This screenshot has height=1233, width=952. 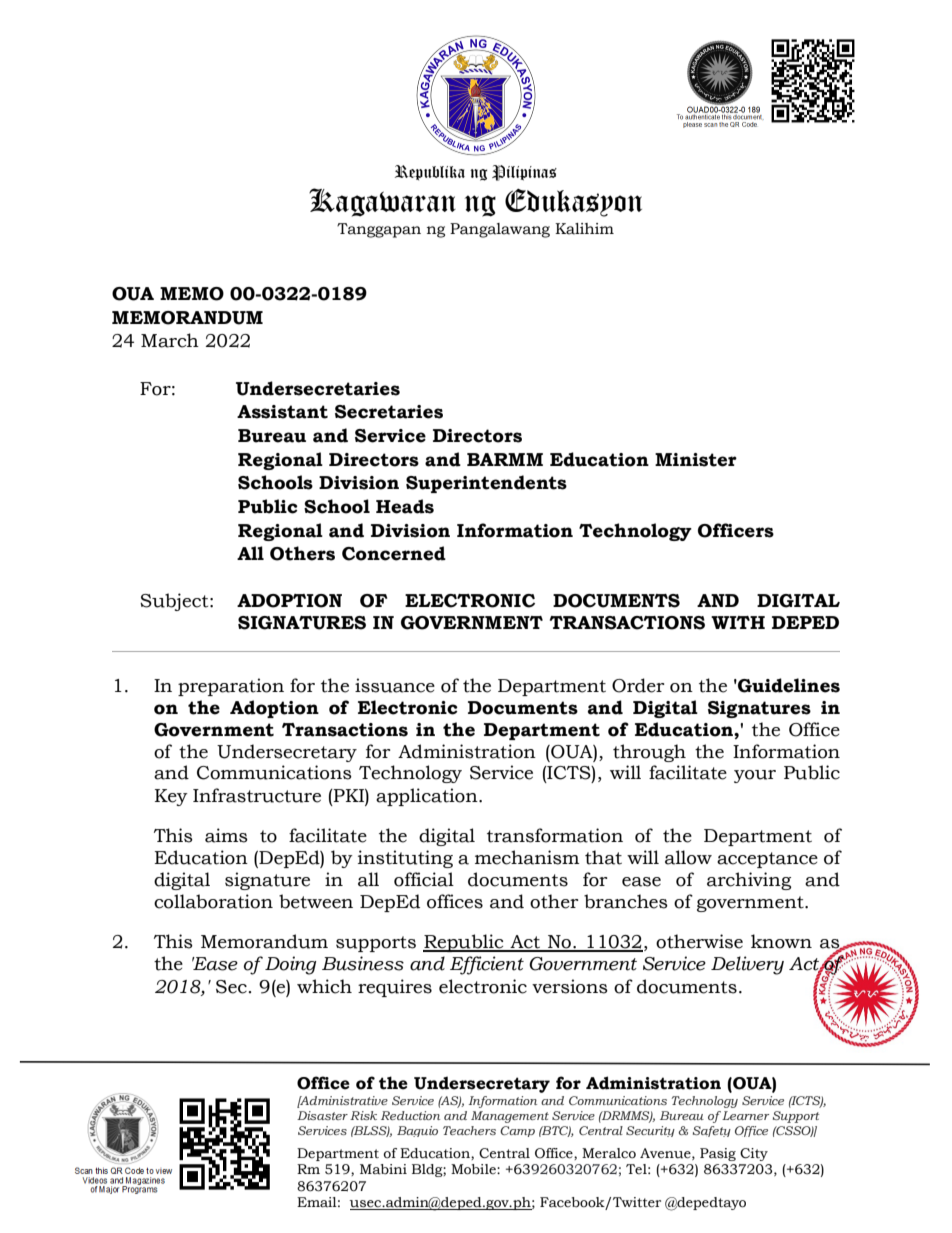 What do you see at coordinates (257, 795) in the screenshot?
I see `Infrastructure` at bounding box center [257, 795].
